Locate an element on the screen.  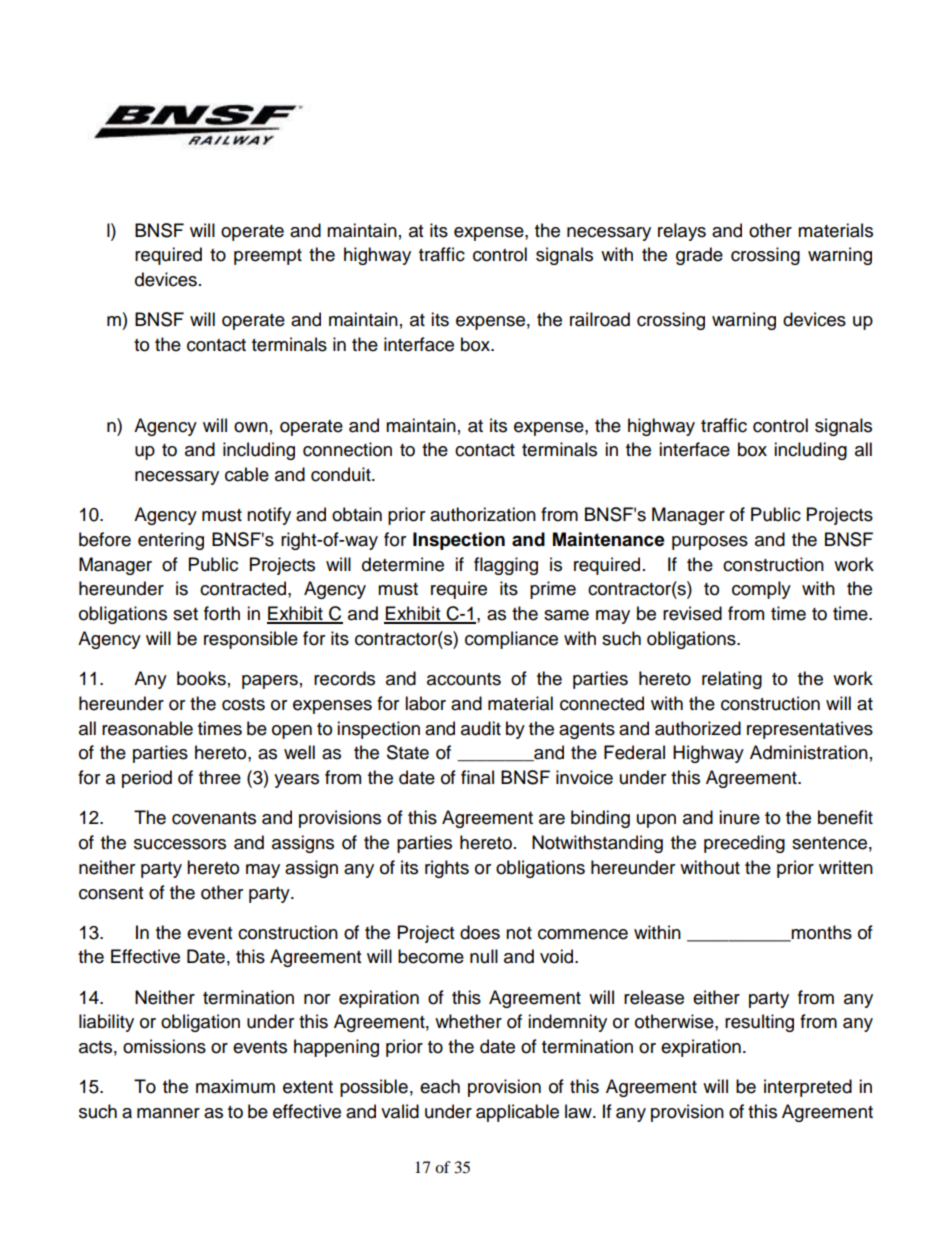
manner is located at coordinates (168, 1113).
